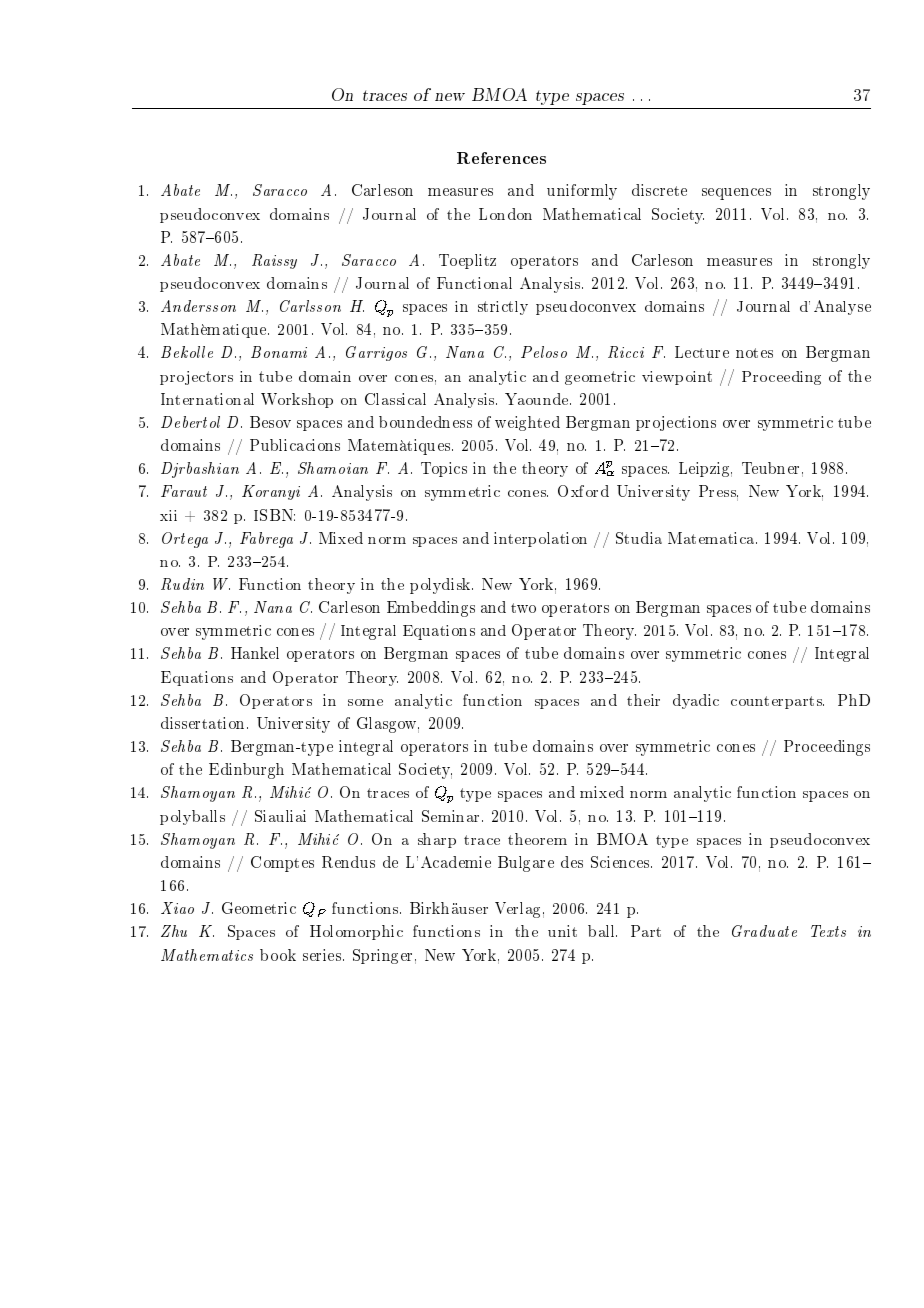  What do you see at coordinates (388, 725) in the screenshot?
I see `Glasgow` at bounding box center [388, 725].
